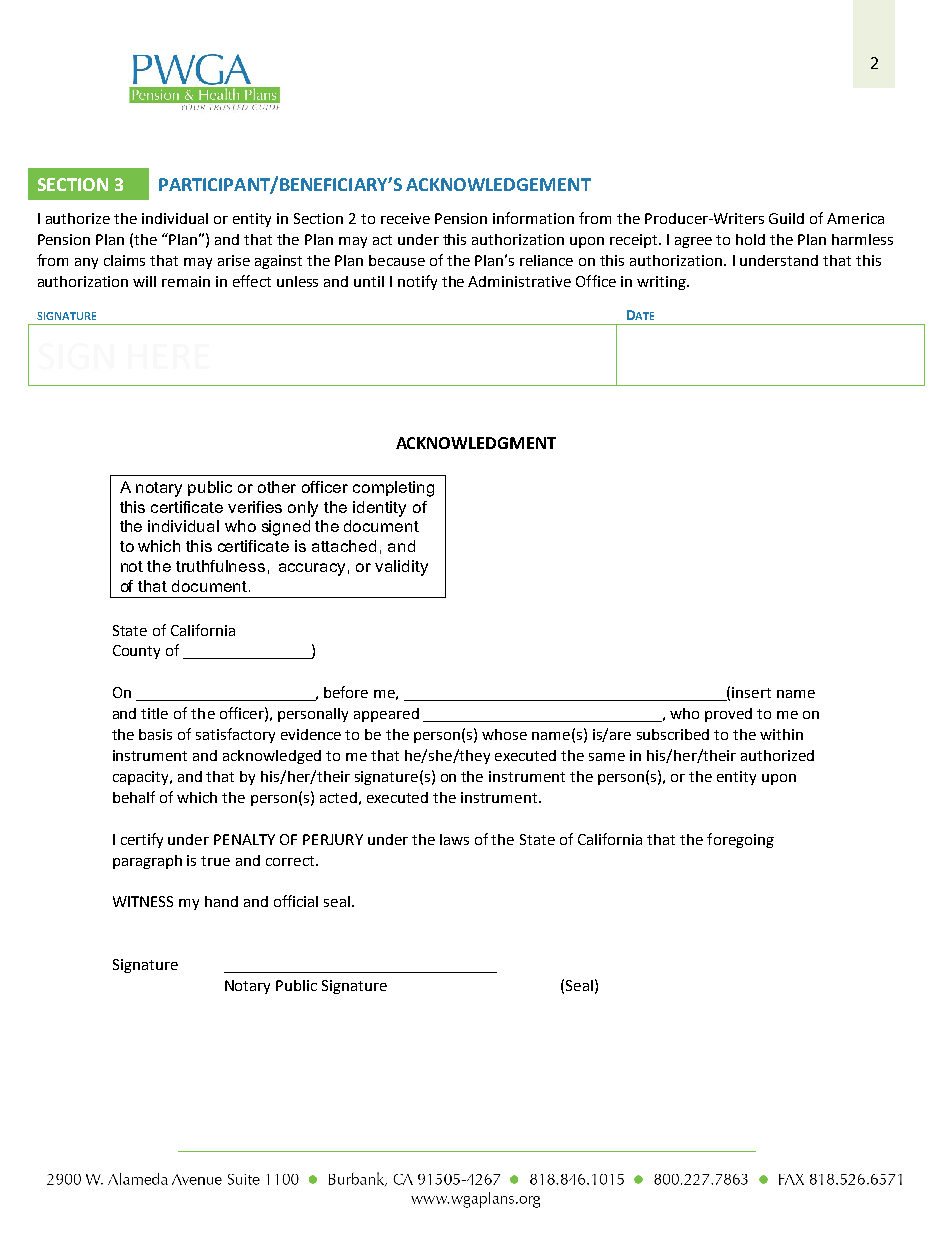 The image size is (952, 1233). I want to click on remain, so click(186, 281).
